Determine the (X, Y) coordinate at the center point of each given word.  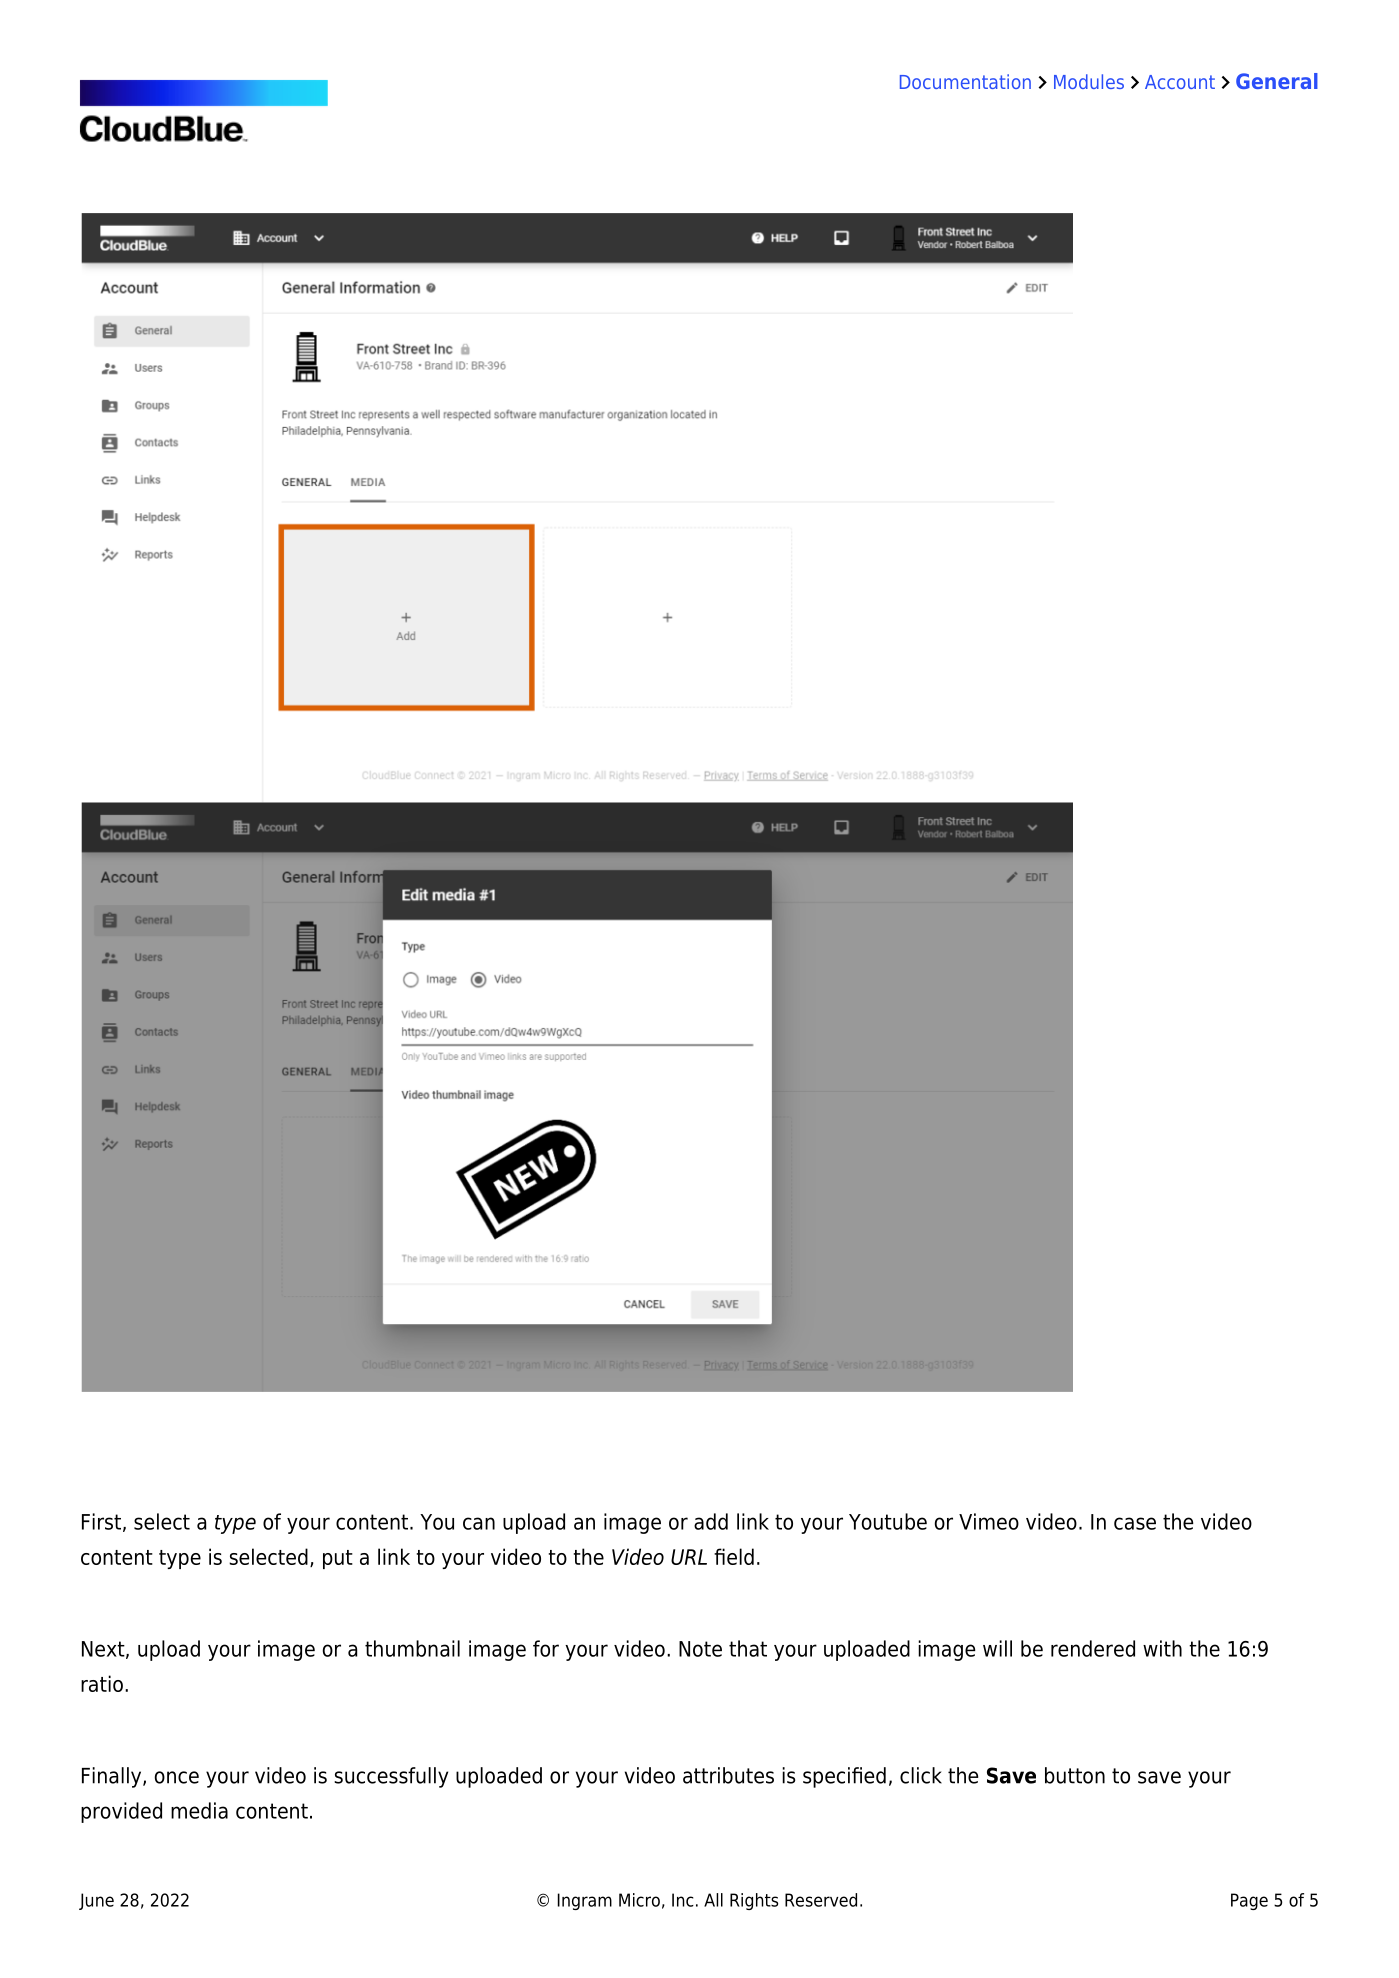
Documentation (965, 81)
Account (1180, 82)
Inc (683, 1900)
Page (1249, 1901)
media (199, 1810)
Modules (1089, 81)
